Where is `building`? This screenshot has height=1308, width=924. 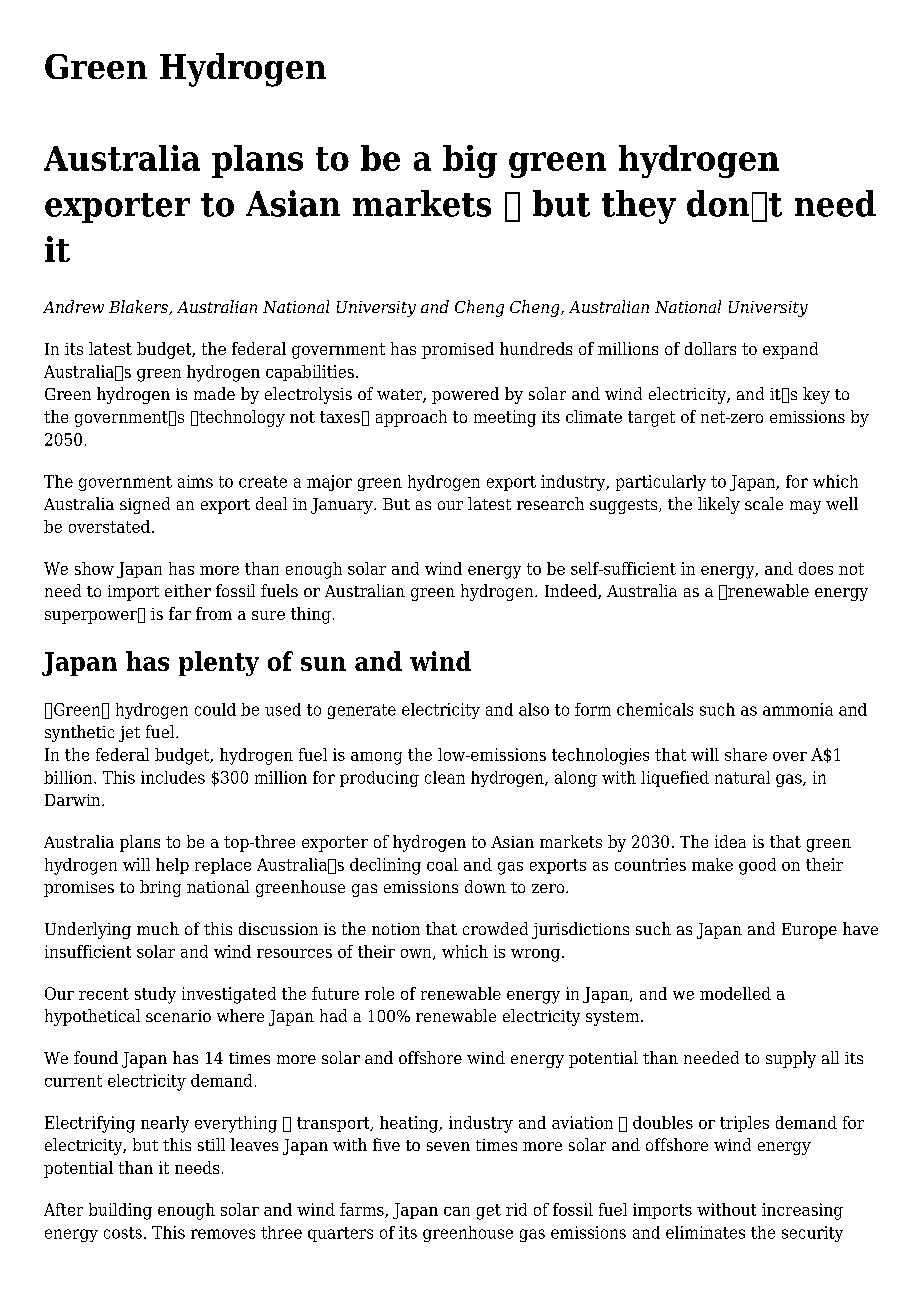
building is located at coordinates (120, 1211).
